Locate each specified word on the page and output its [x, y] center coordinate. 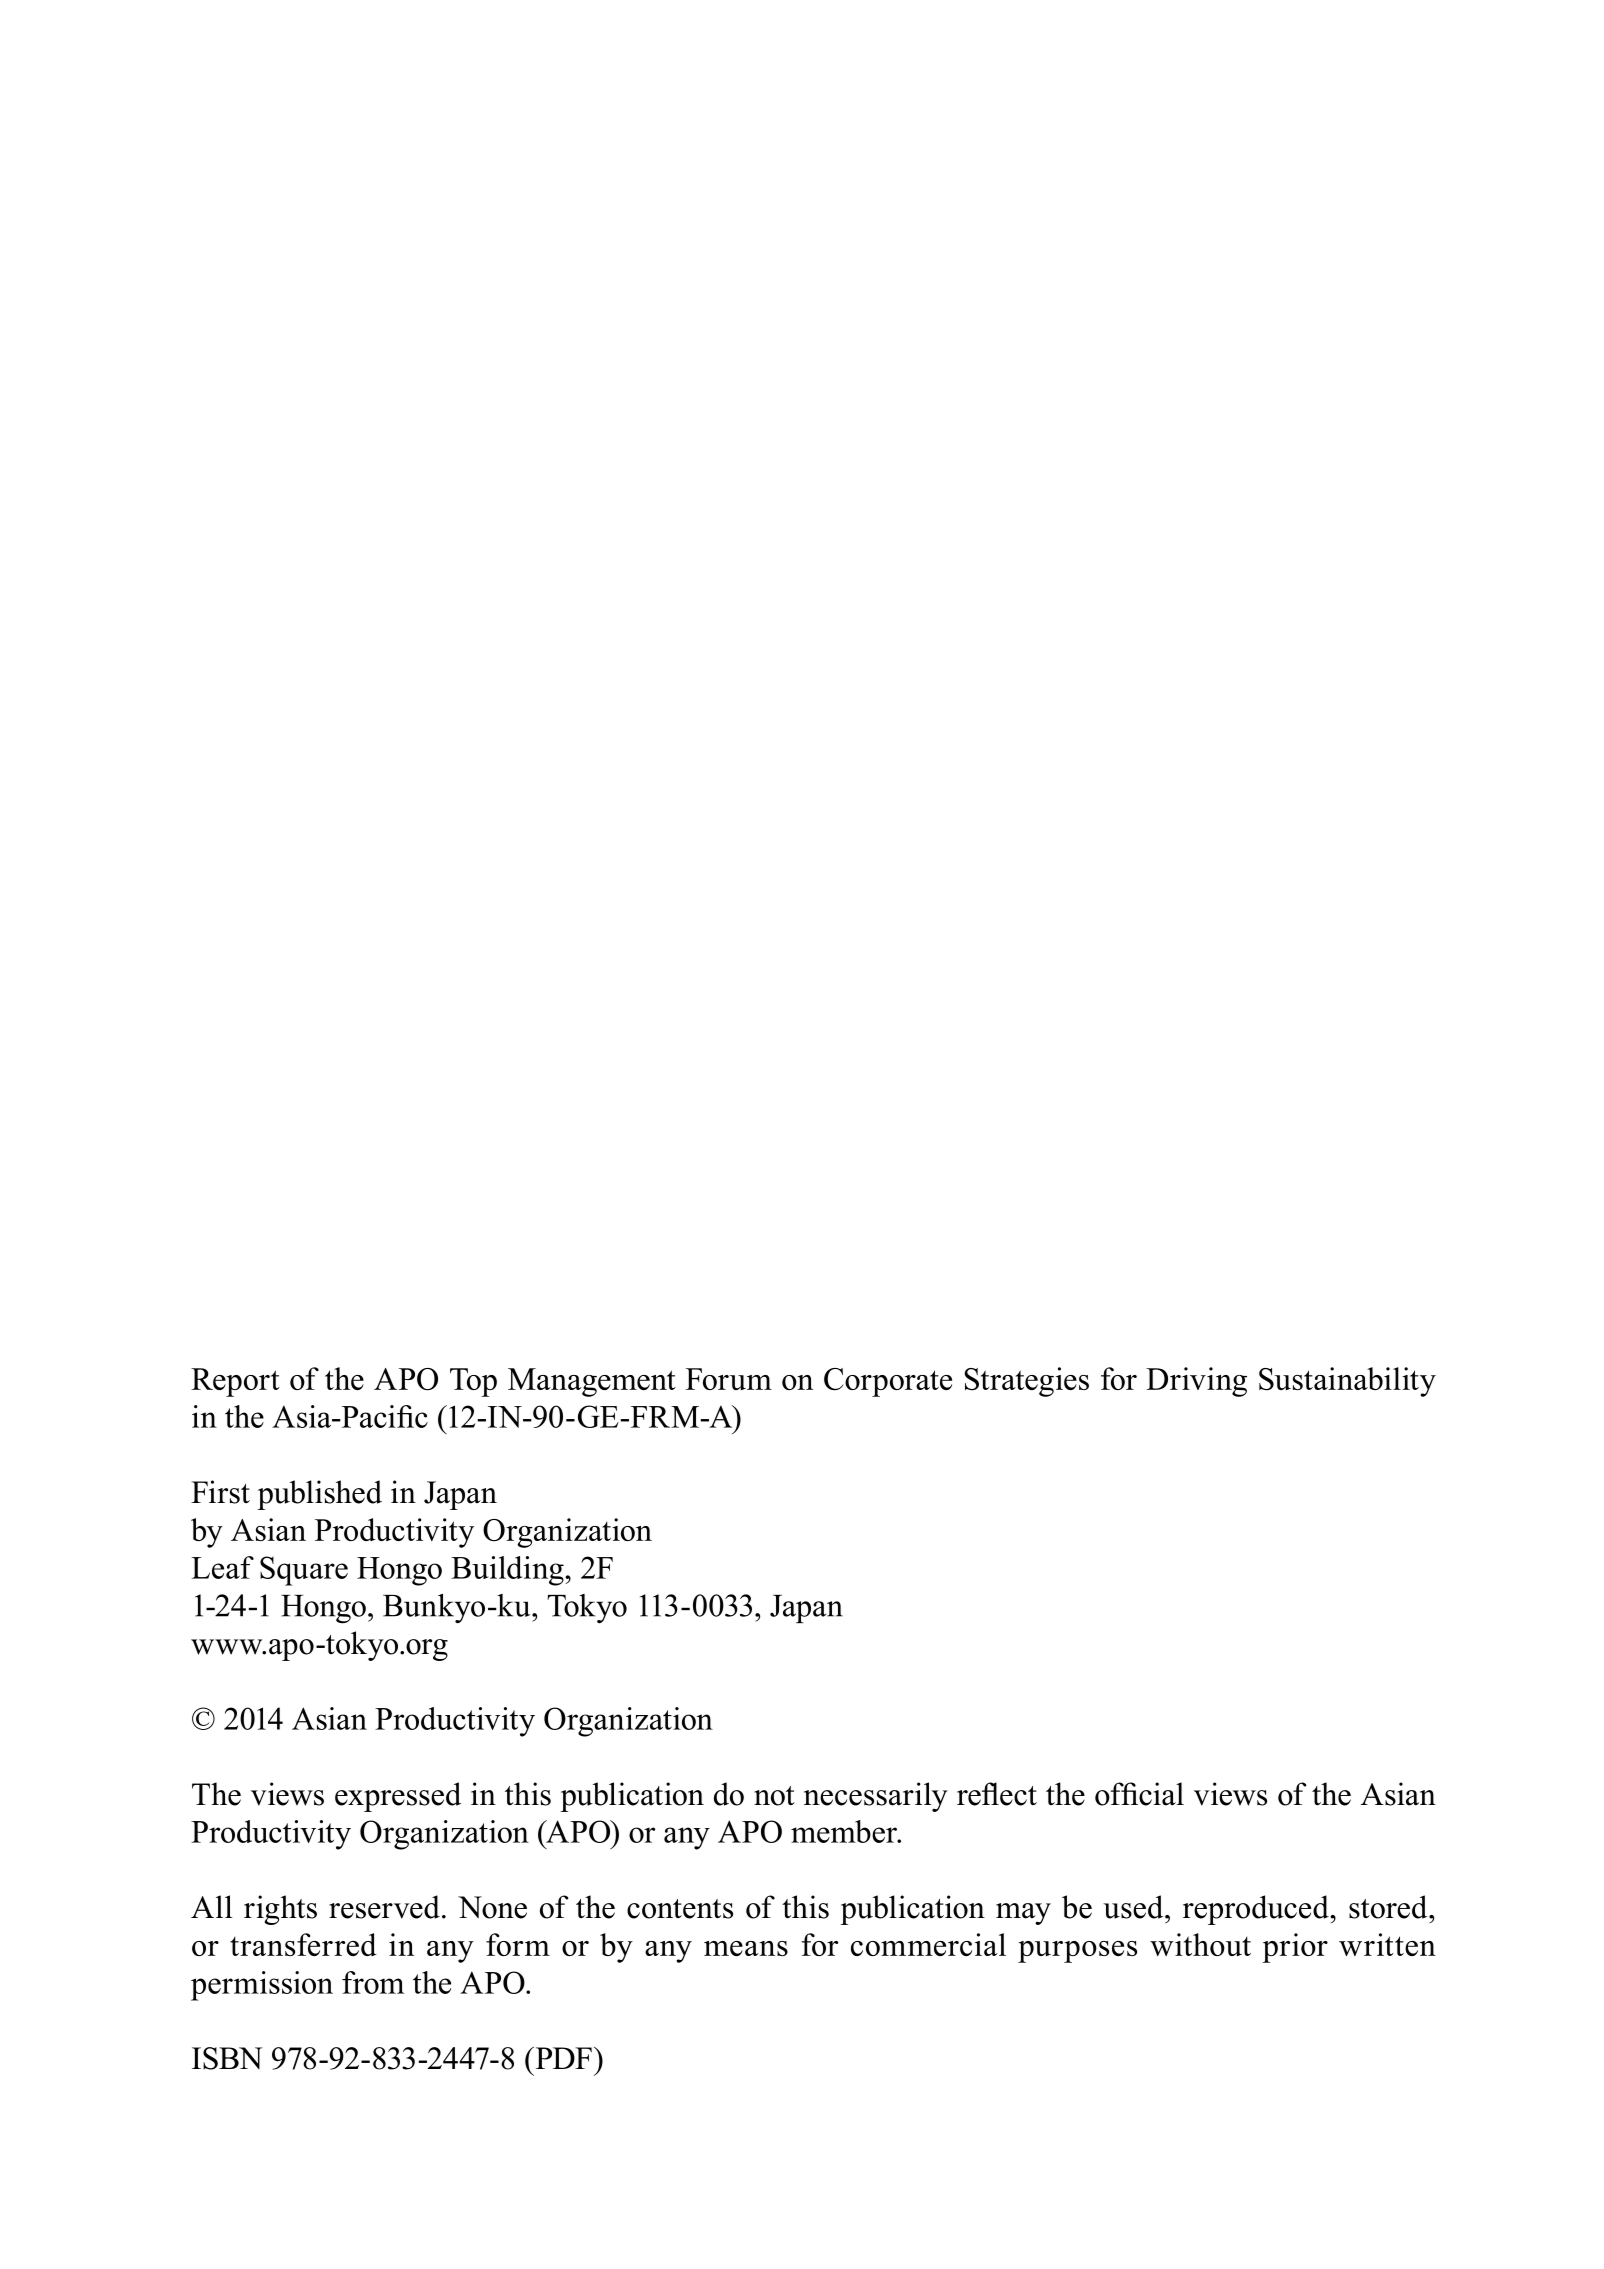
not [774, 1796]
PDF [562, 2058]
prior [1295, 1948]
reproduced [1257, 1910]
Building [508, 1571]
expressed [398, 1797]
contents [680, 1909]
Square [304, 1571]
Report [235, 1382]
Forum [729, 1379]
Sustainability [1347, 1382]
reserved [384, 1907]
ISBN [227, 2058]
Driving [1196, 1382]
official [1139, 1794]
